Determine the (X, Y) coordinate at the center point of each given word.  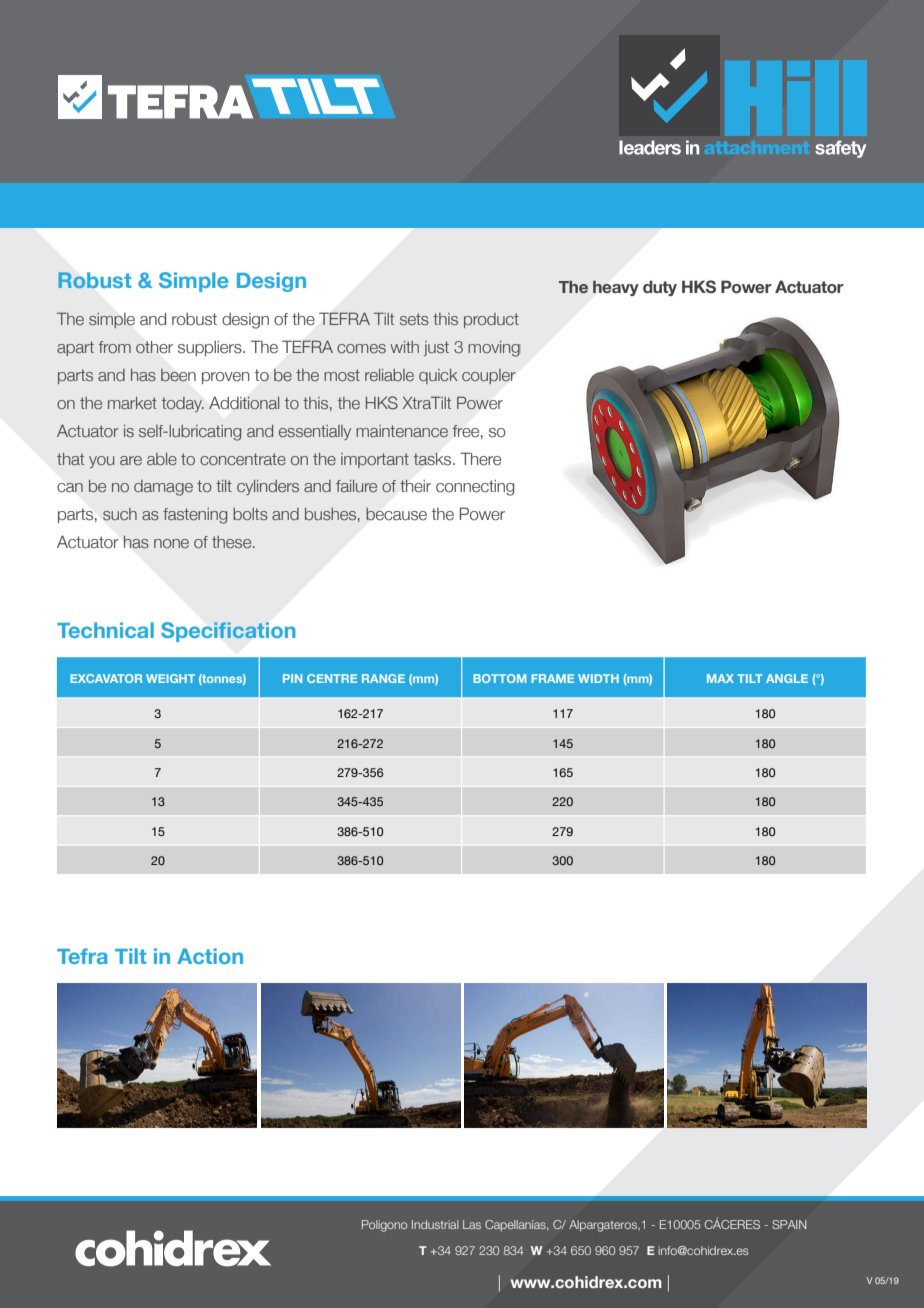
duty (660, 288)
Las (472, 1224)
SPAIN (789, 1224)
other (154, 347)
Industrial (435, 1224)
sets (414, 319)
